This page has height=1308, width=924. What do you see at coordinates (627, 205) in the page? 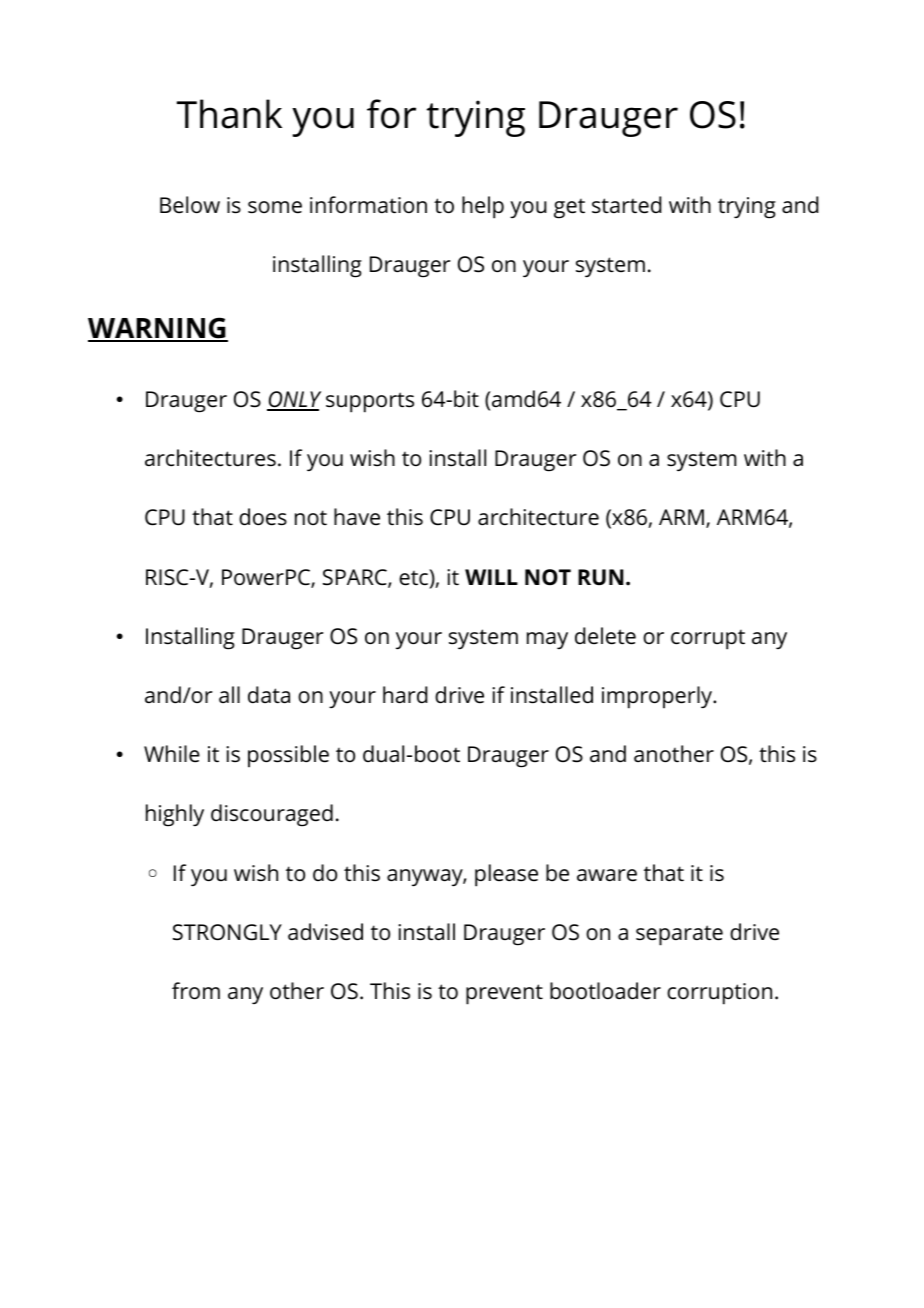
I see `started` at bounding box center [627, 205].
